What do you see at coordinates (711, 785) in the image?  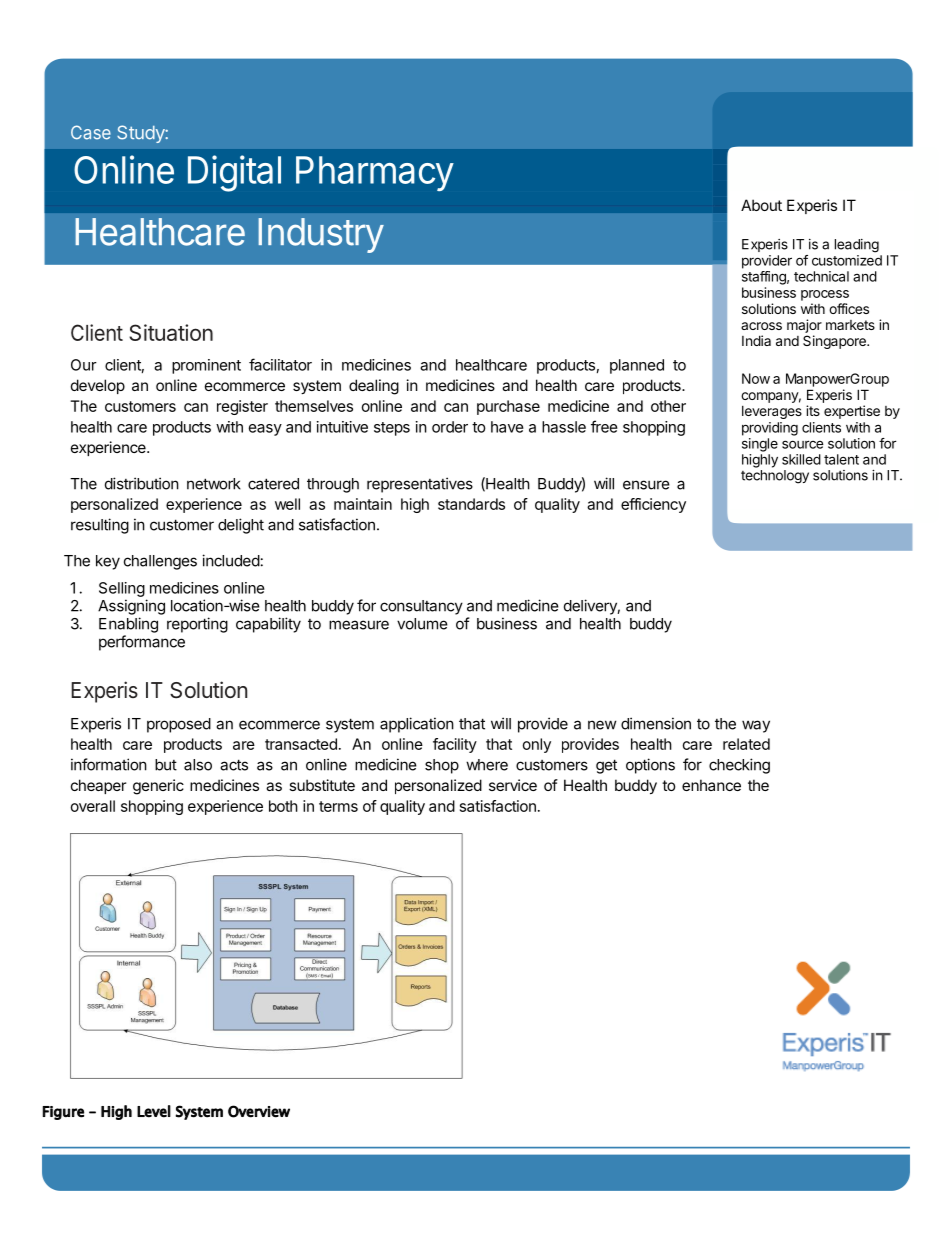 I see `enhance` at bounding box center [711, 785].
